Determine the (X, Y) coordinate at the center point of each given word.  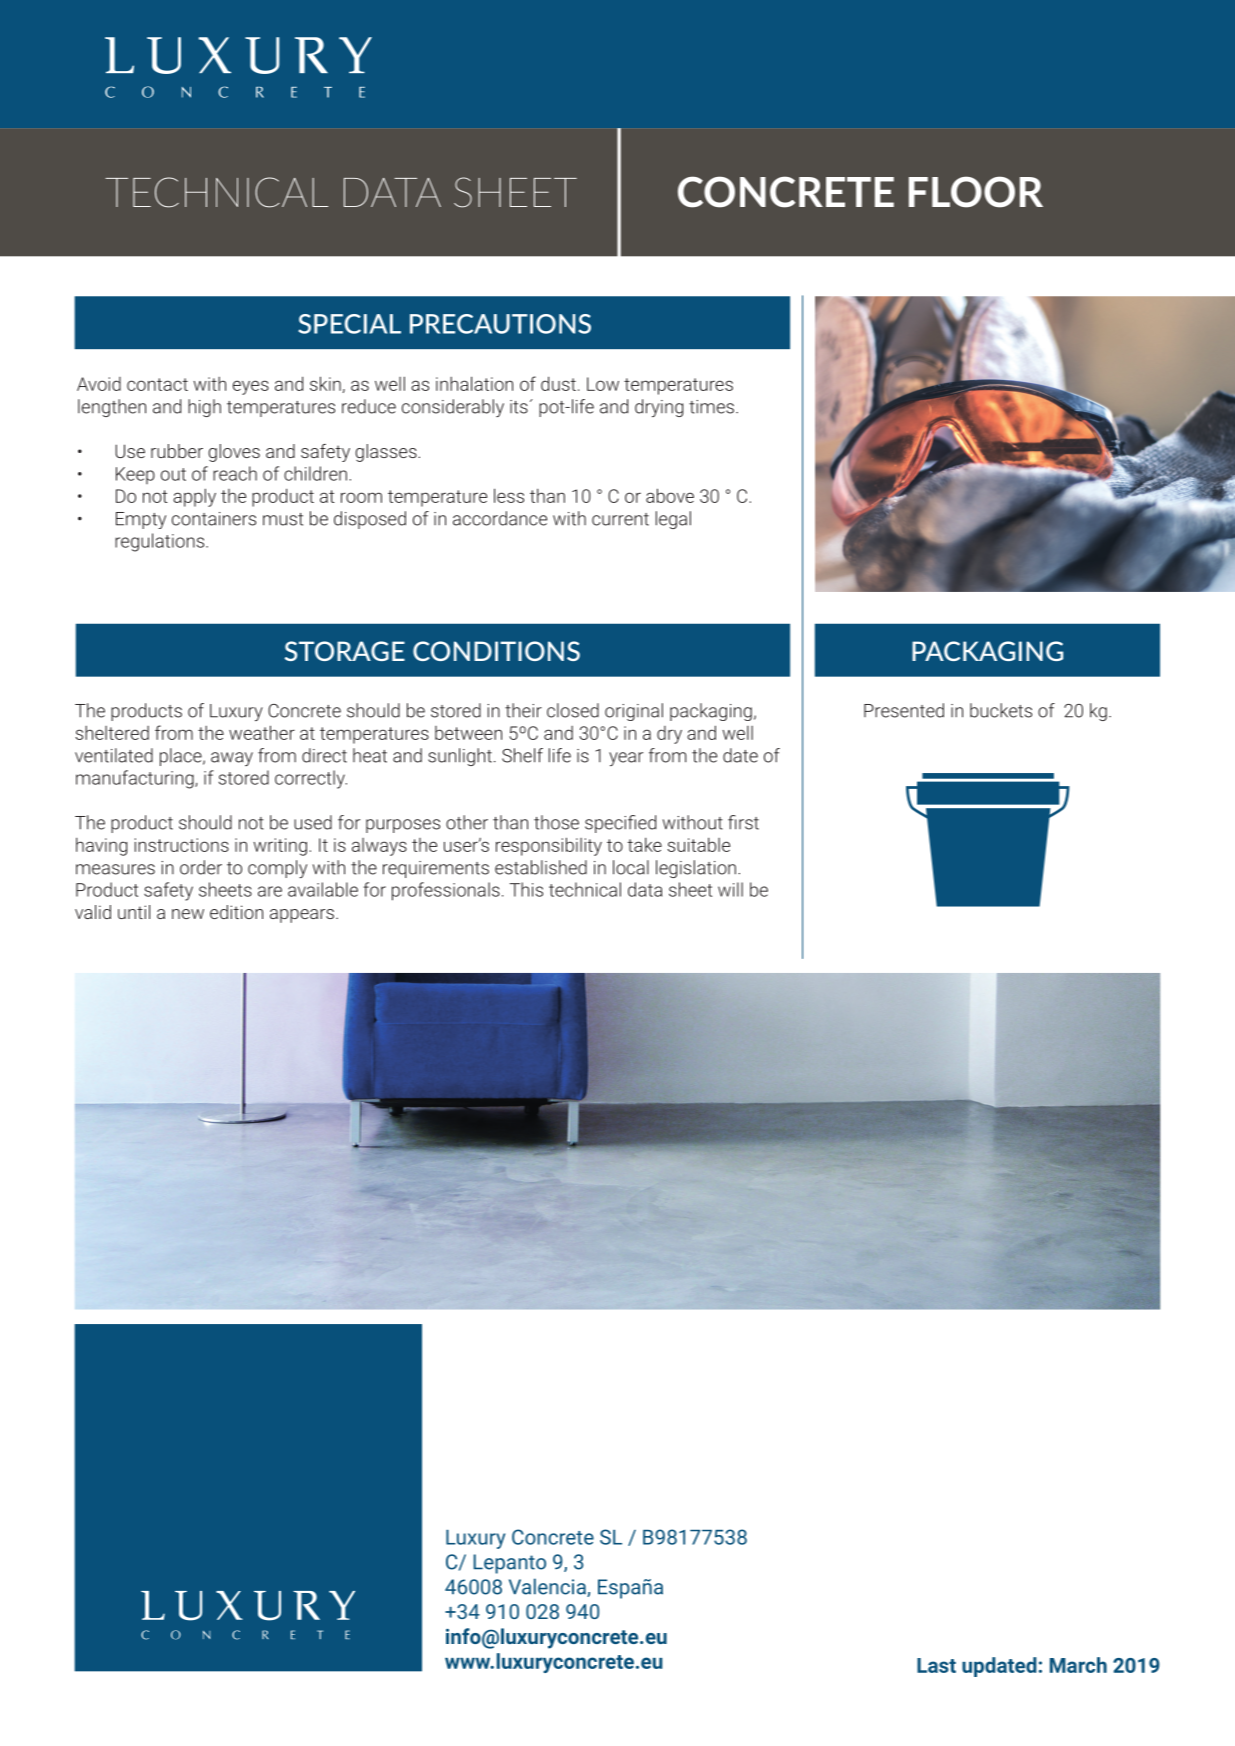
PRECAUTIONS (500, 324)
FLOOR (976, 192)
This (526, 889)
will (730, 889)
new (188, 914)
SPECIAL (349, 324)
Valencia (548, 1587)
